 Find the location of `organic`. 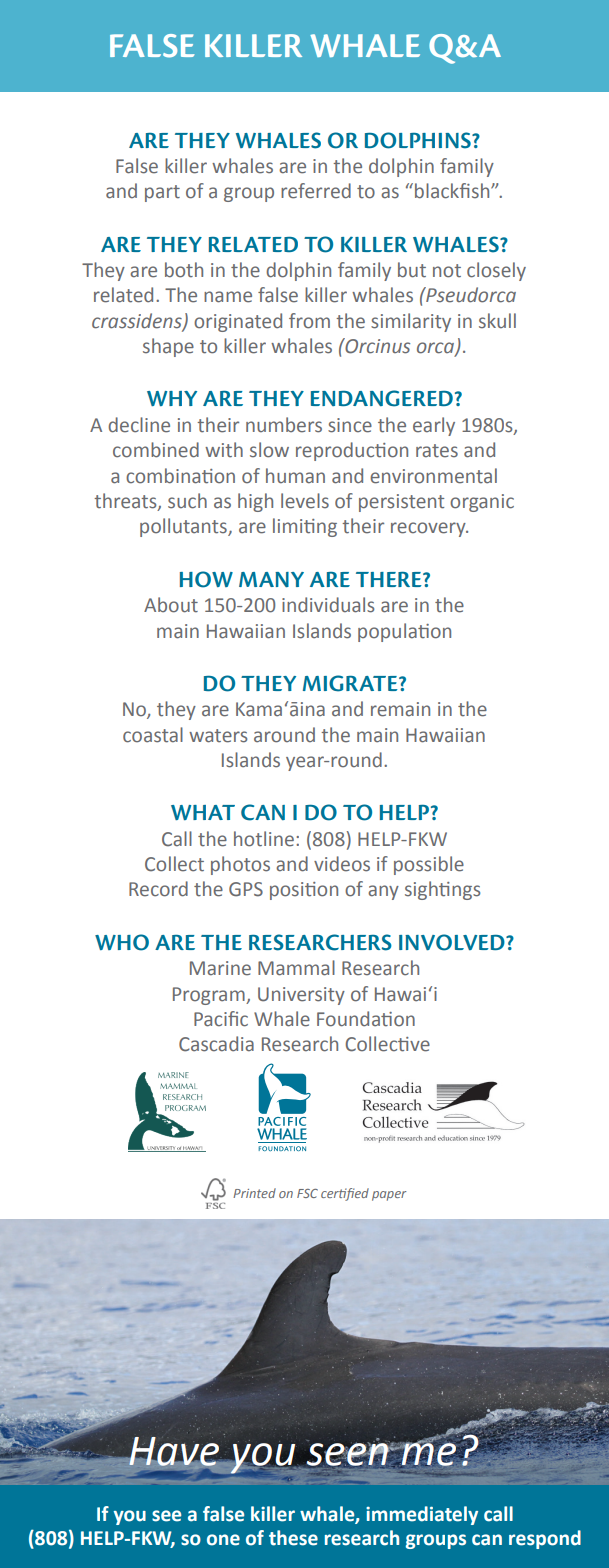

organic is located at coordinates (482, 503).
